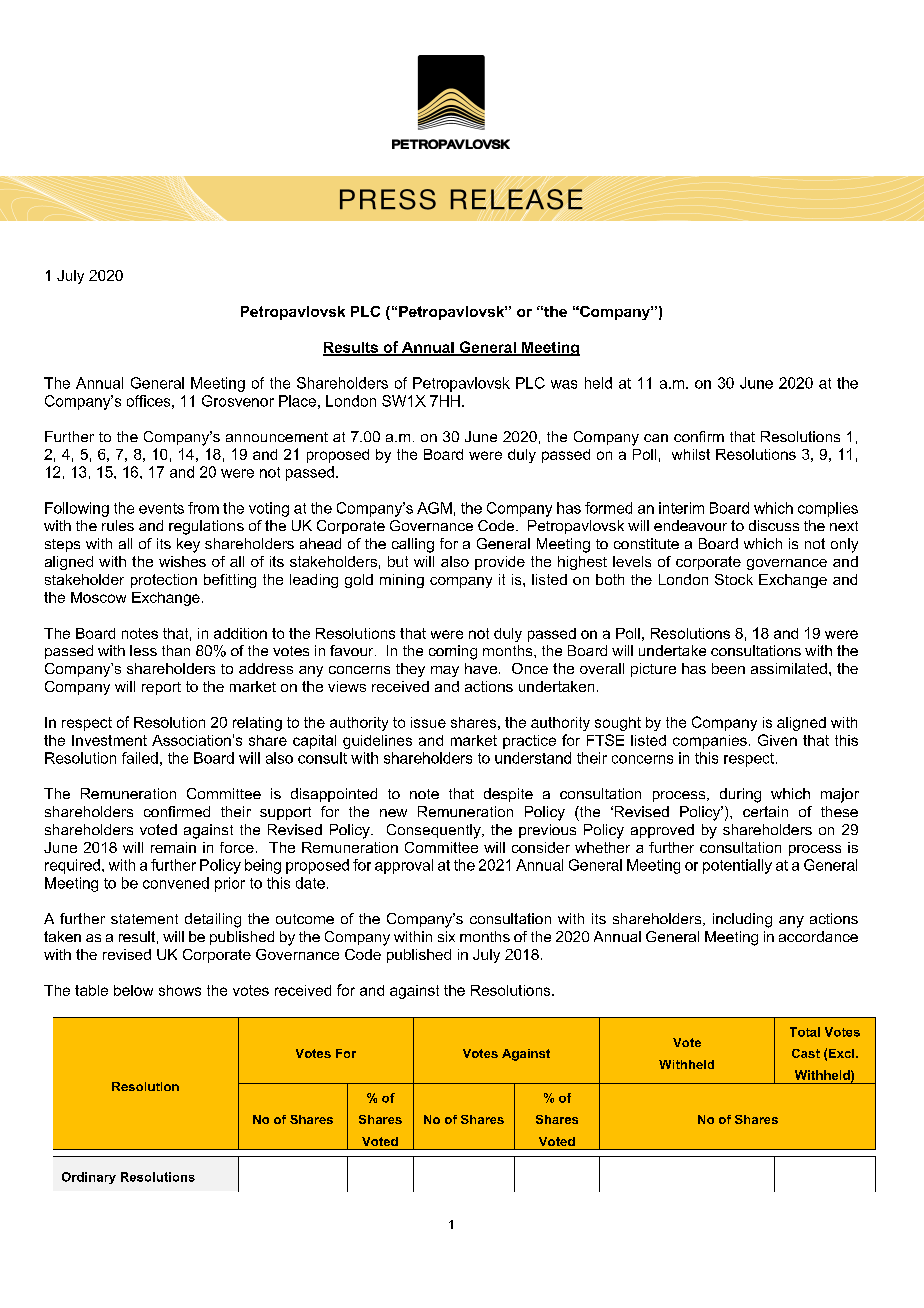  Describe the element at coordinates (277, 437) in the screenshot. I see `announcement` at that location.
